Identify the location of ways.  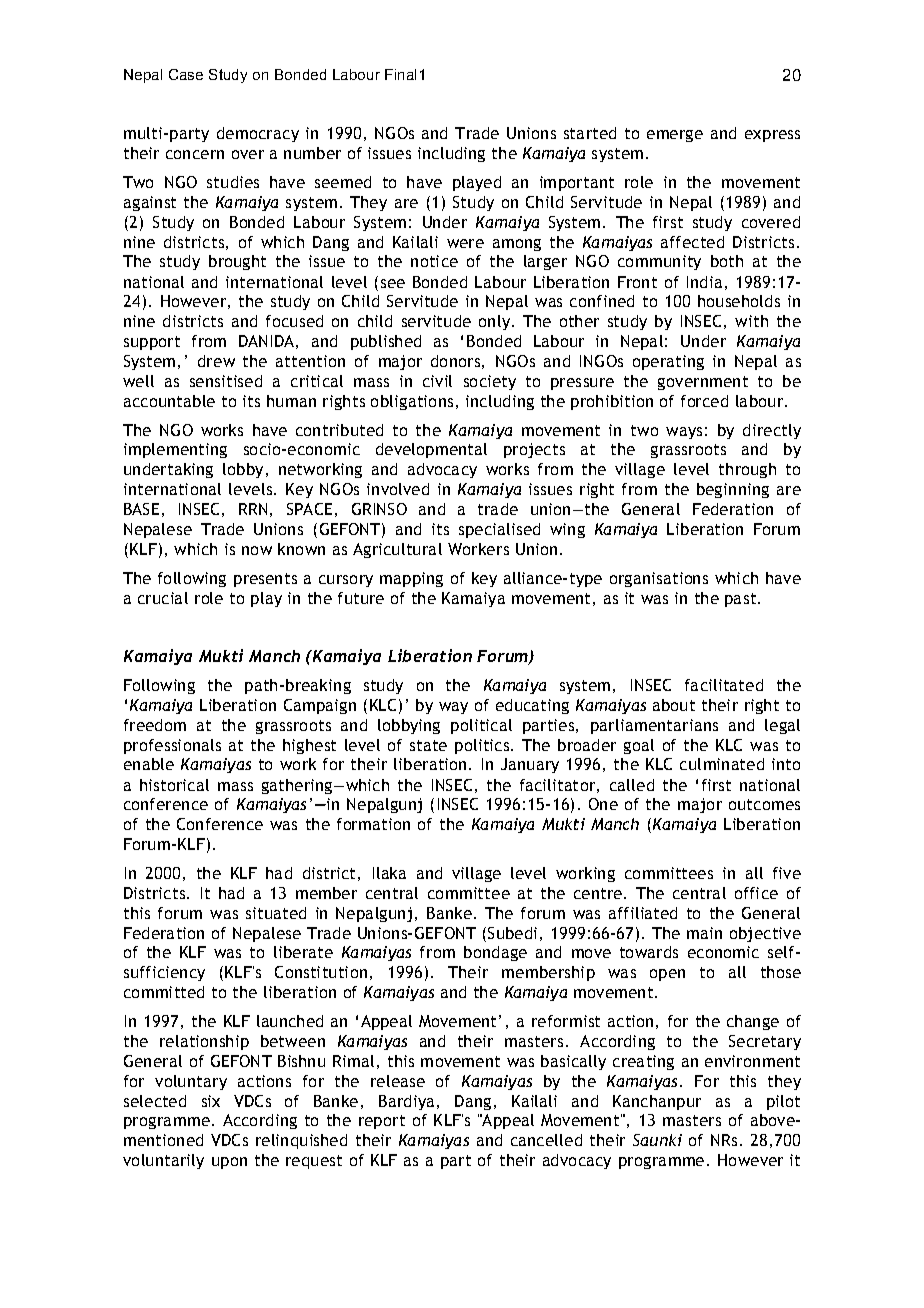
(684, 433).
